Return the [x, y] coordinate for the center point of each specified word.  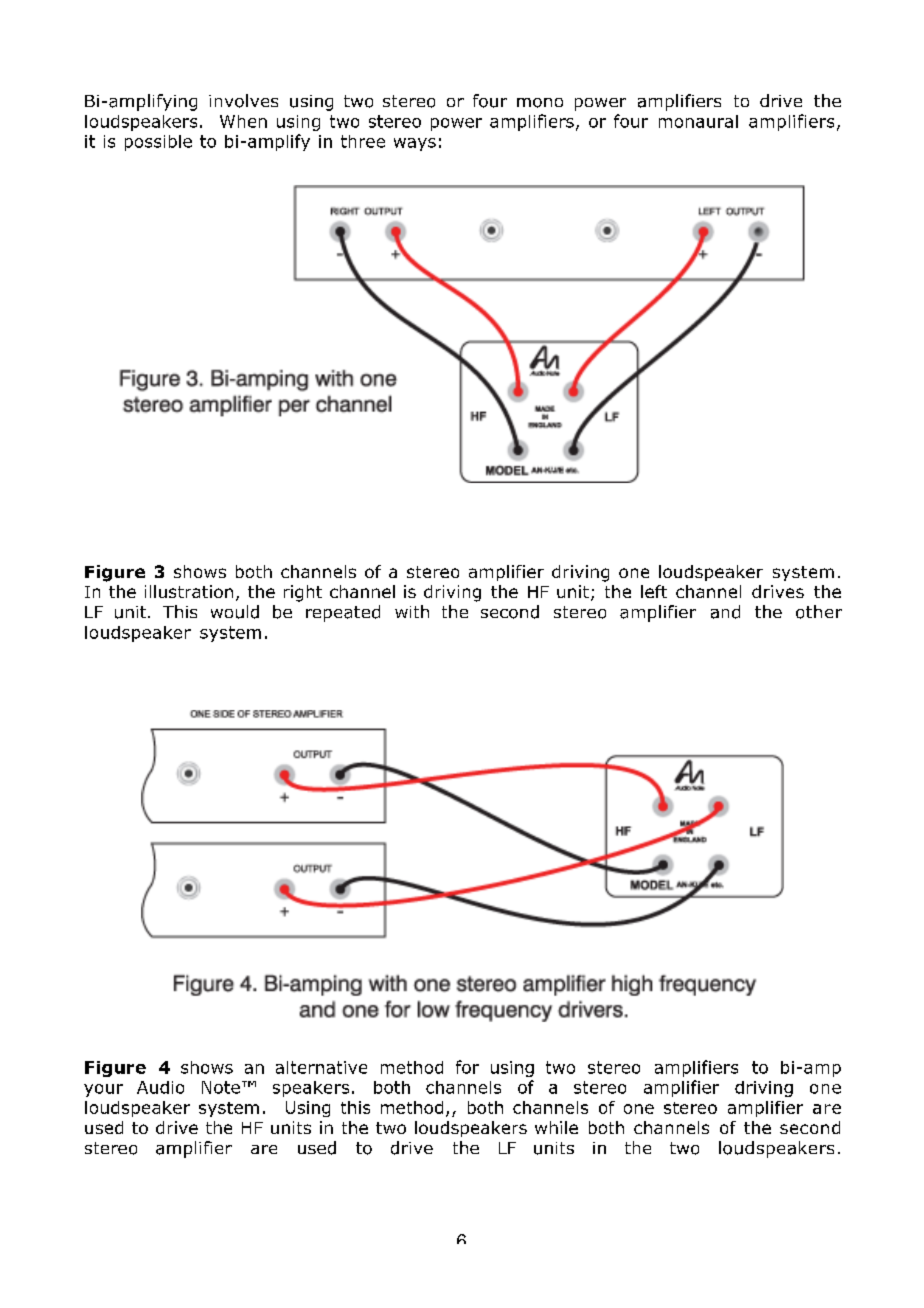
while [556, 1127]
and [725, 612]
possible [158, 143]
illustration [189, 591]
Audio [160, 1087]
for [467, 1067]
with [412, 611]
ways [415, 144]
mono [540, 103]
